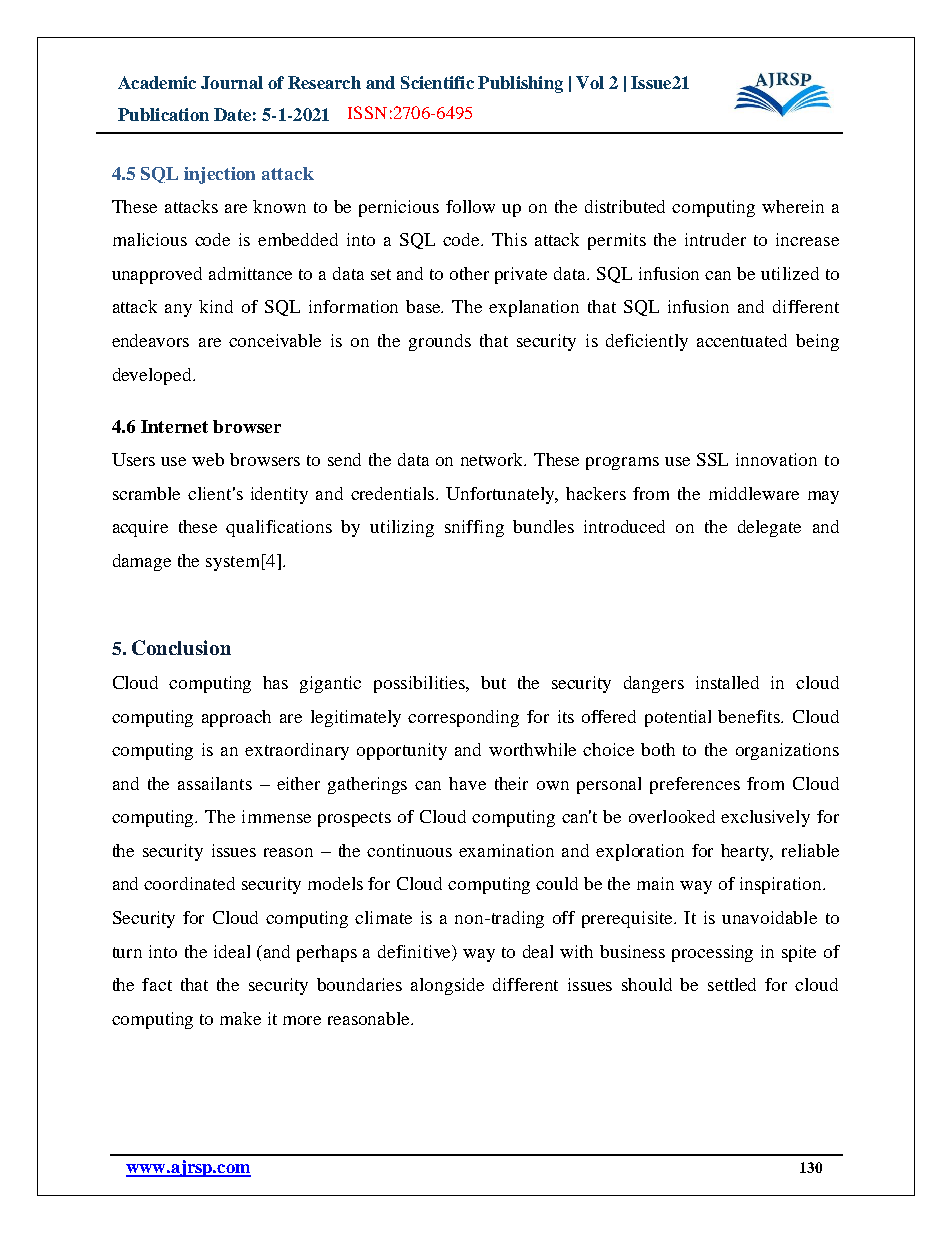  What do you see at coordinates (437, 82) in the document?
I see `Scientific` at bounding box center [437, 82].
